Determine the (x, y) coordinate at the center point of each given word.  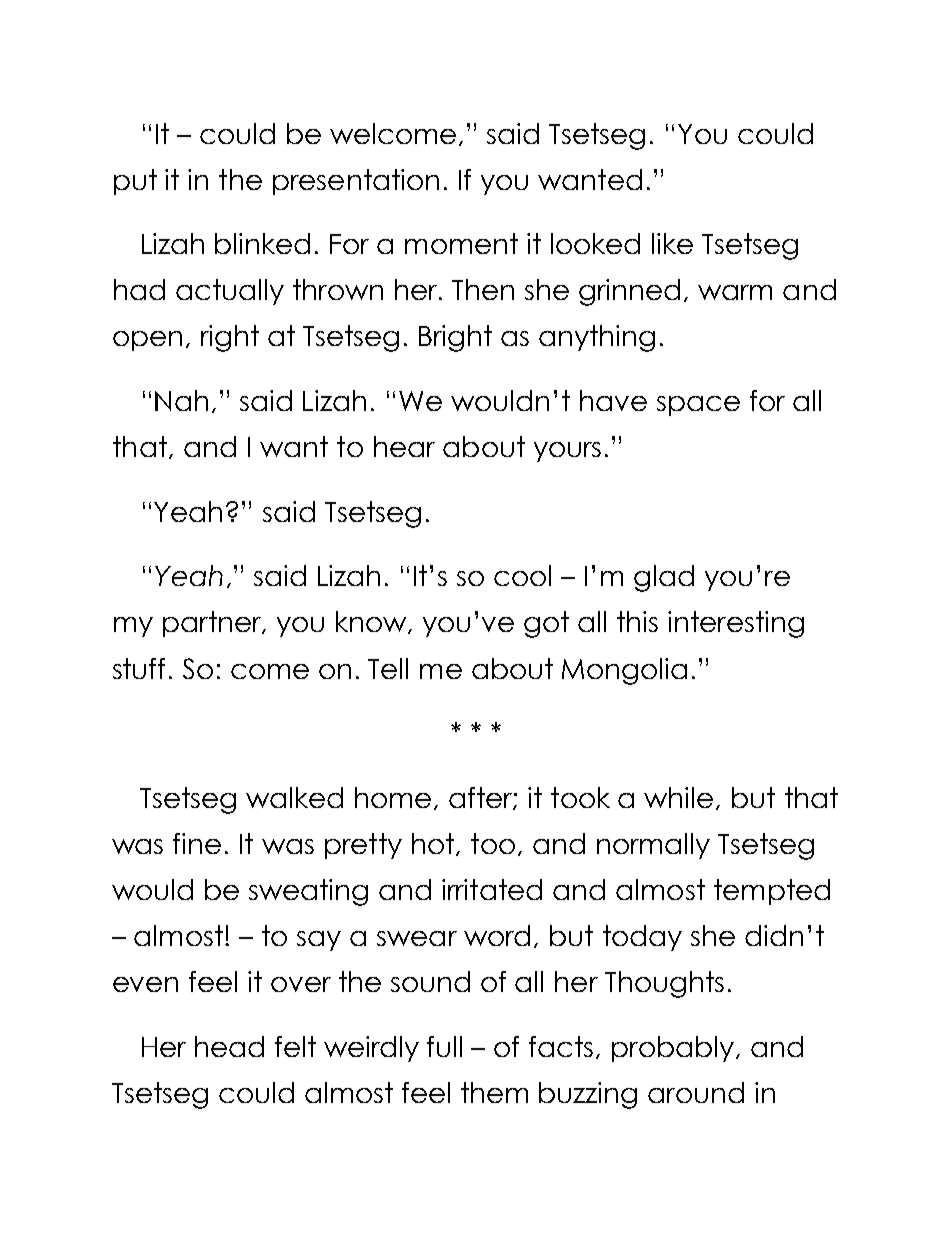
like (672, 243)
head (229, 1046)
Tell (388, 668)
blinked (262, 243)
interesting (736, 624)
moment (461, 243)
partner (213, 624)
